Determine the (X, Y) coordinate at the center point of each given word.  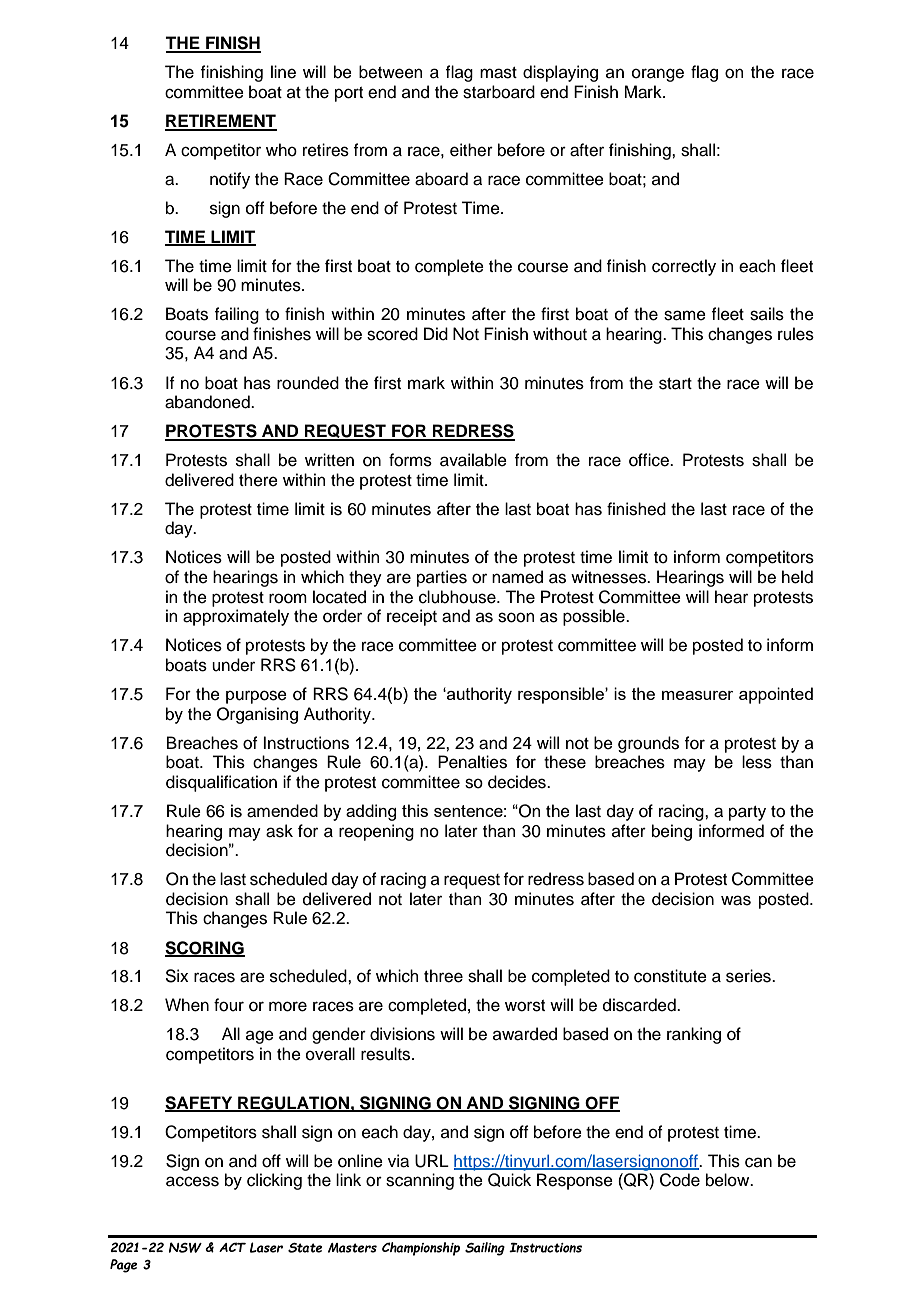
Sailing (485, 1249)
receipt (412, 617)
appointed (776, 695)
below (729, 1180)
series (749, 976)
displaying (560, 73)
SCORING (205, 948)
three (443, 976)
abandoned (208, 402)
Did (436, 334)
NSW (185, 1247)
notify (230, 180)
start (675, 384)
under (233, 665)
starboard (499, 92)
